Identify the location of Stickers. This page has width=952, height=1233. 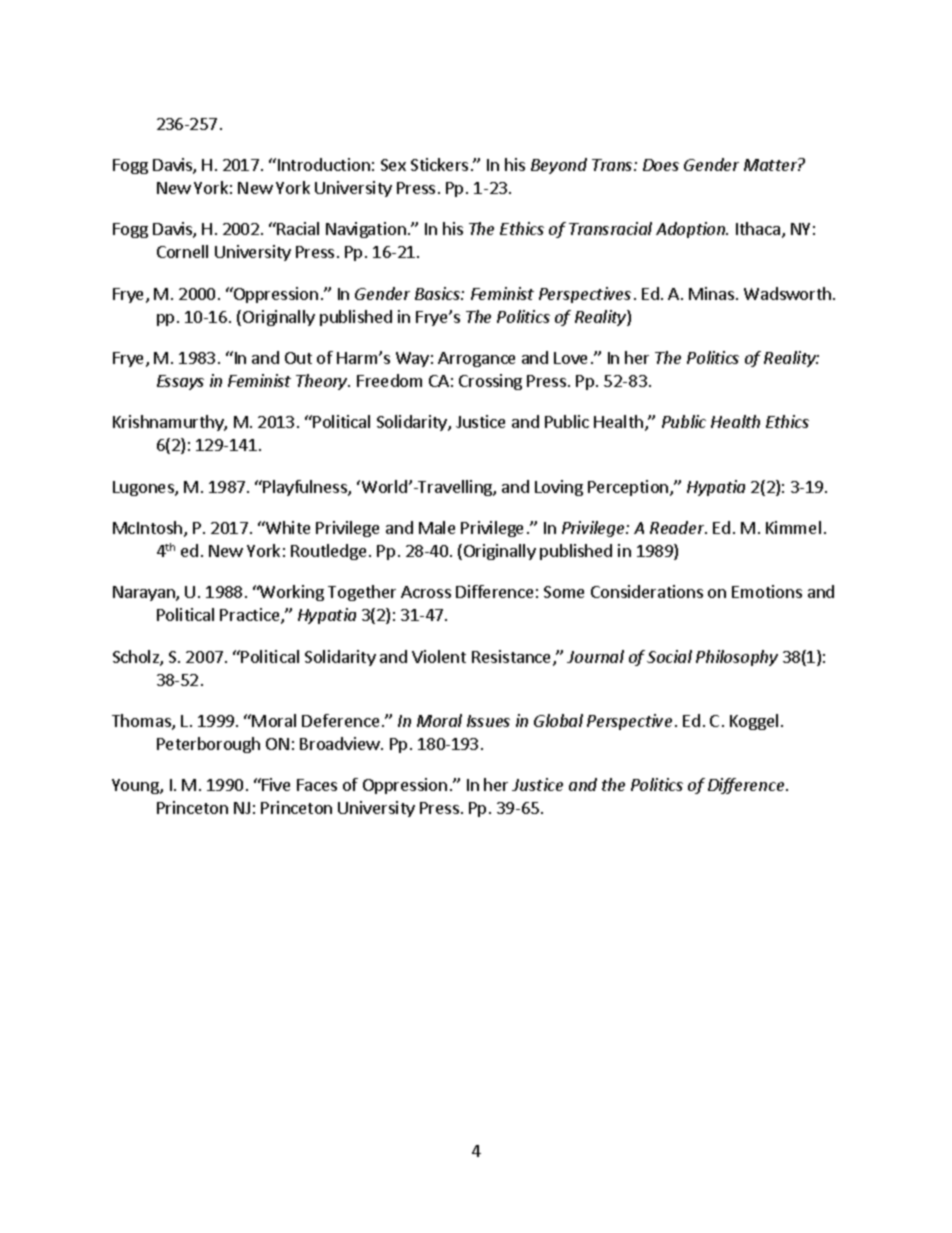
(439, 164).
